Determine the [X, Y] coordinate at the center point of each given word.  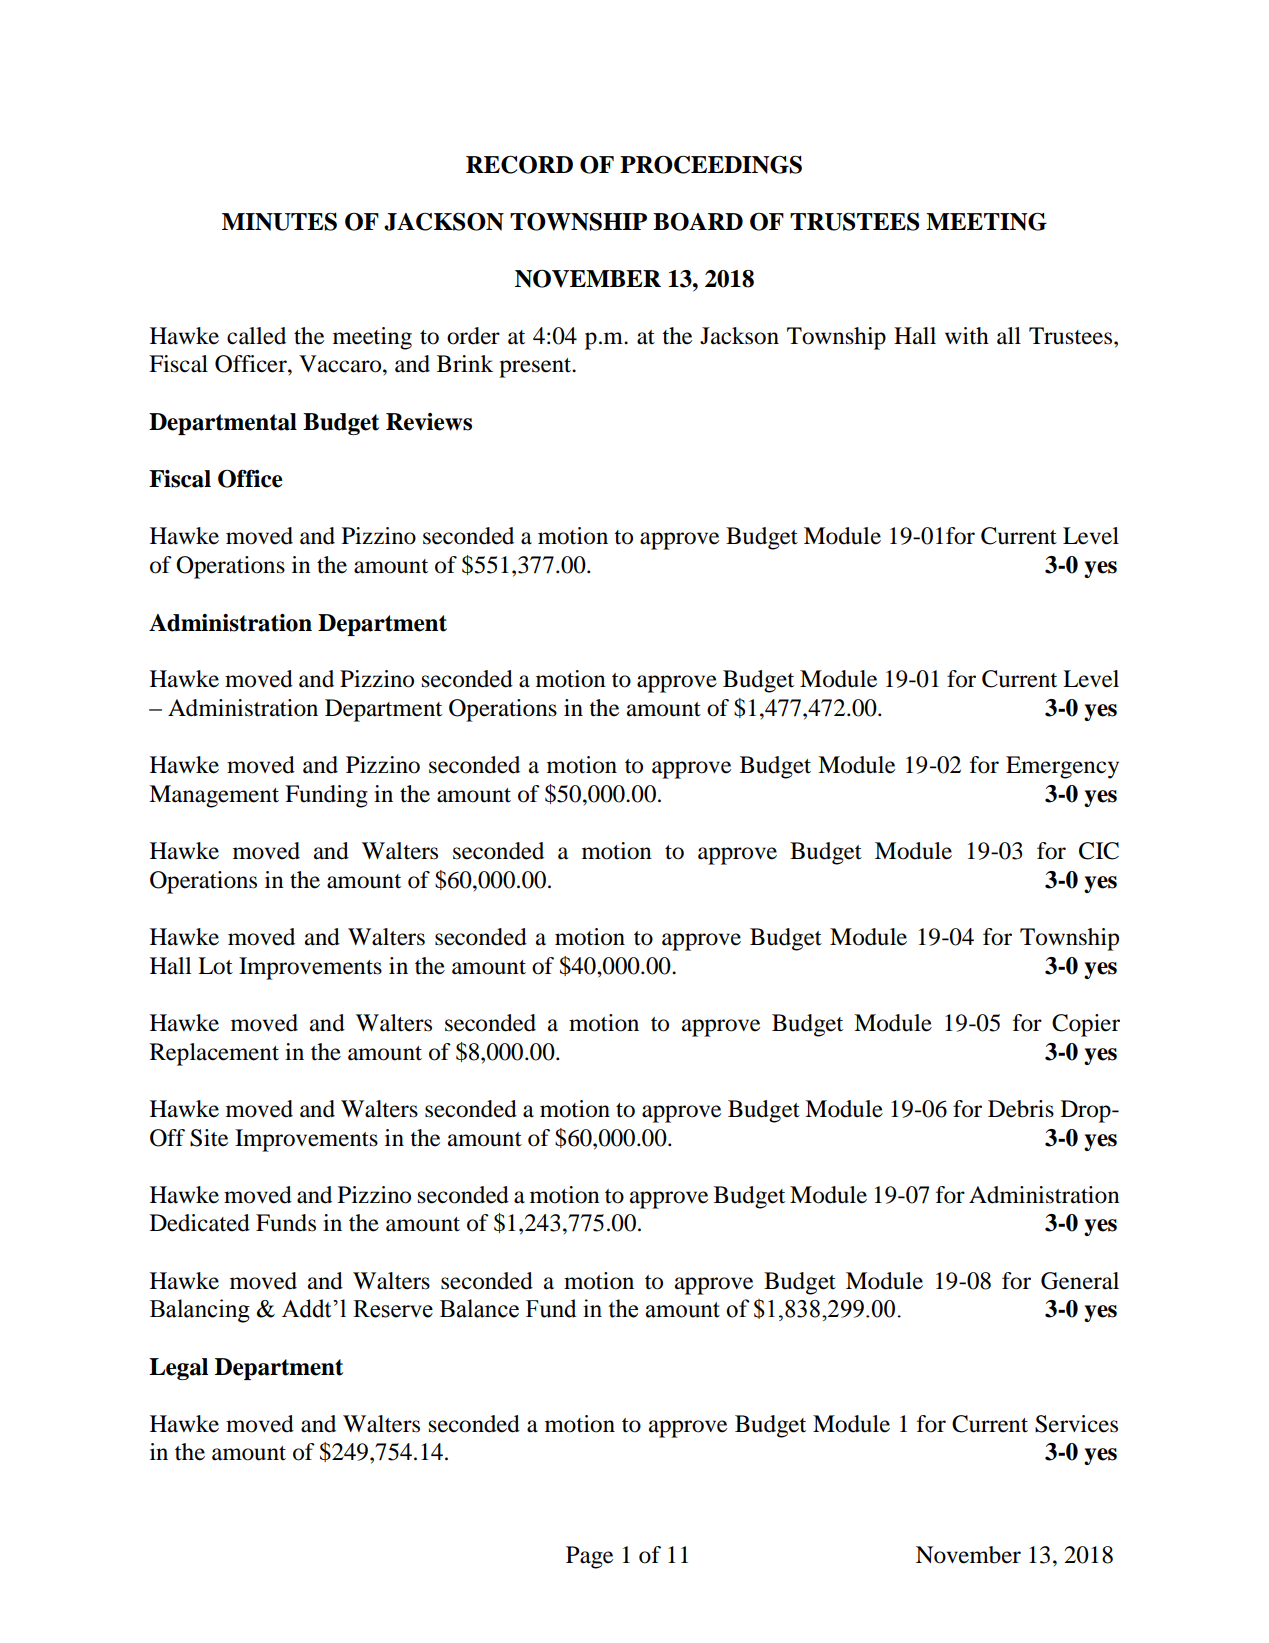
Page [589, 1557]
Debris [1021, 1109]
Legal [178, 1369]
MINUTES [279, 221]
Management [214, 796]
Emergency [1062, 767]
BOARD [698, 221]
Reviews [429, 422]
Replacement [214, 1054]
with [967, 336]
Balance [479, 1308]
